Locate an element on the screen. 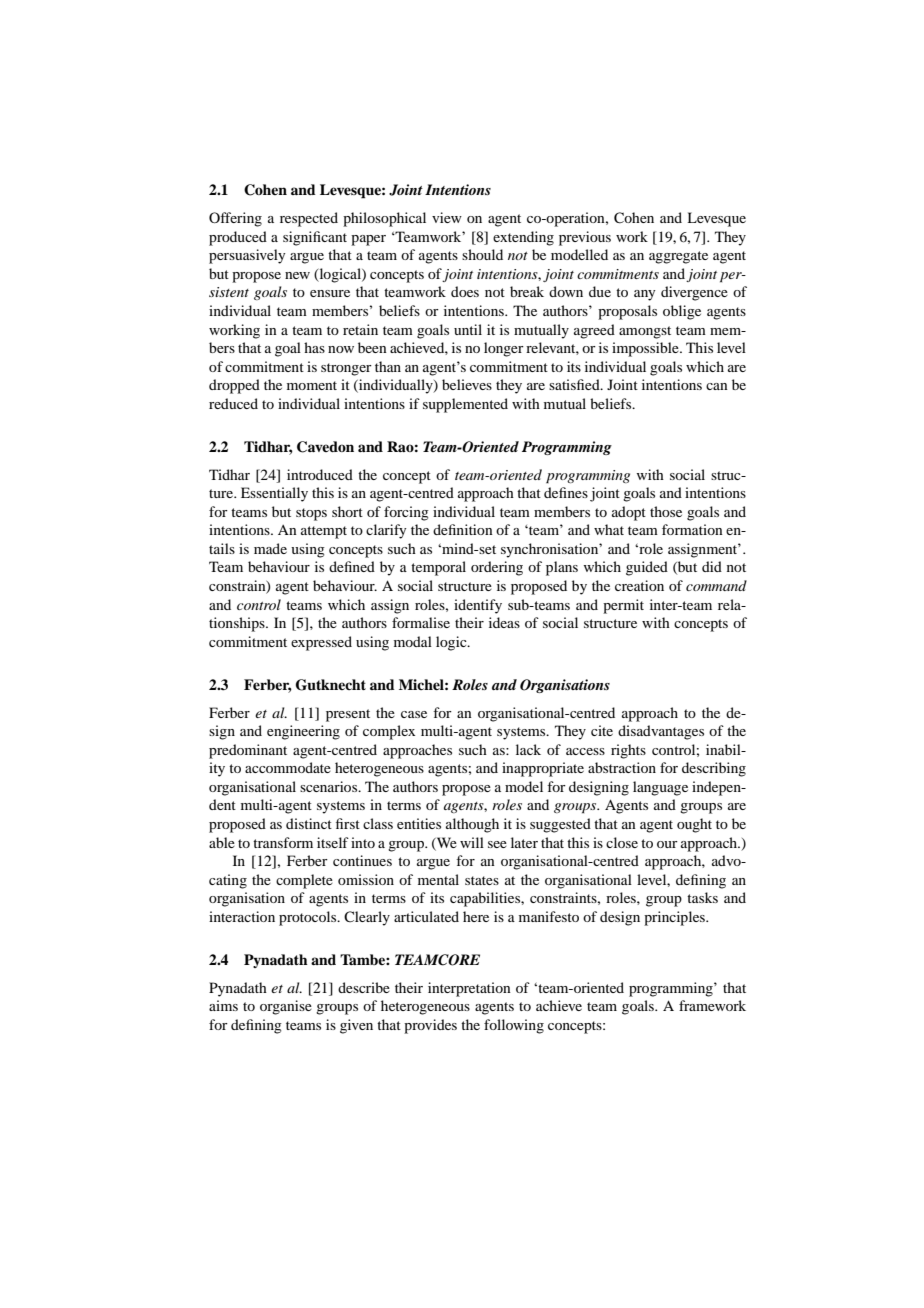  those is located at coordinates (666, 511).
